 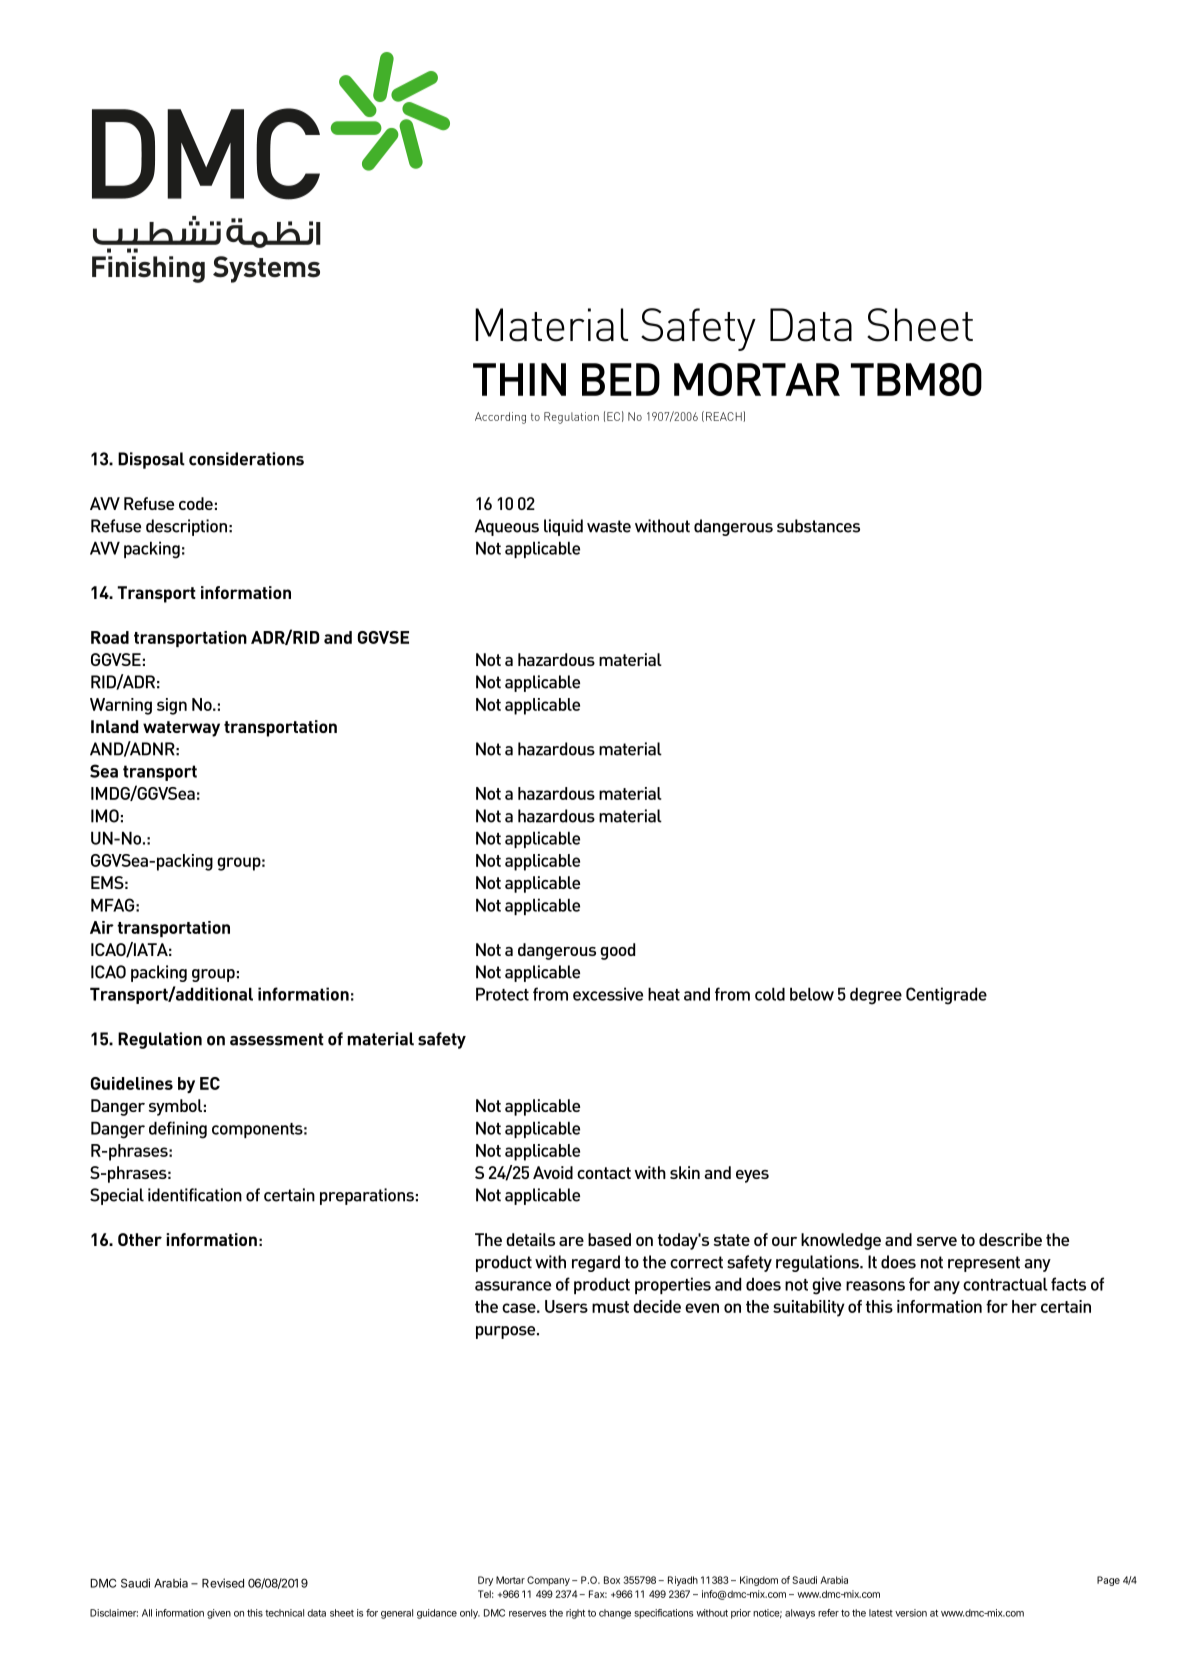 I want to click on version, so click(x=911, y=1613).
